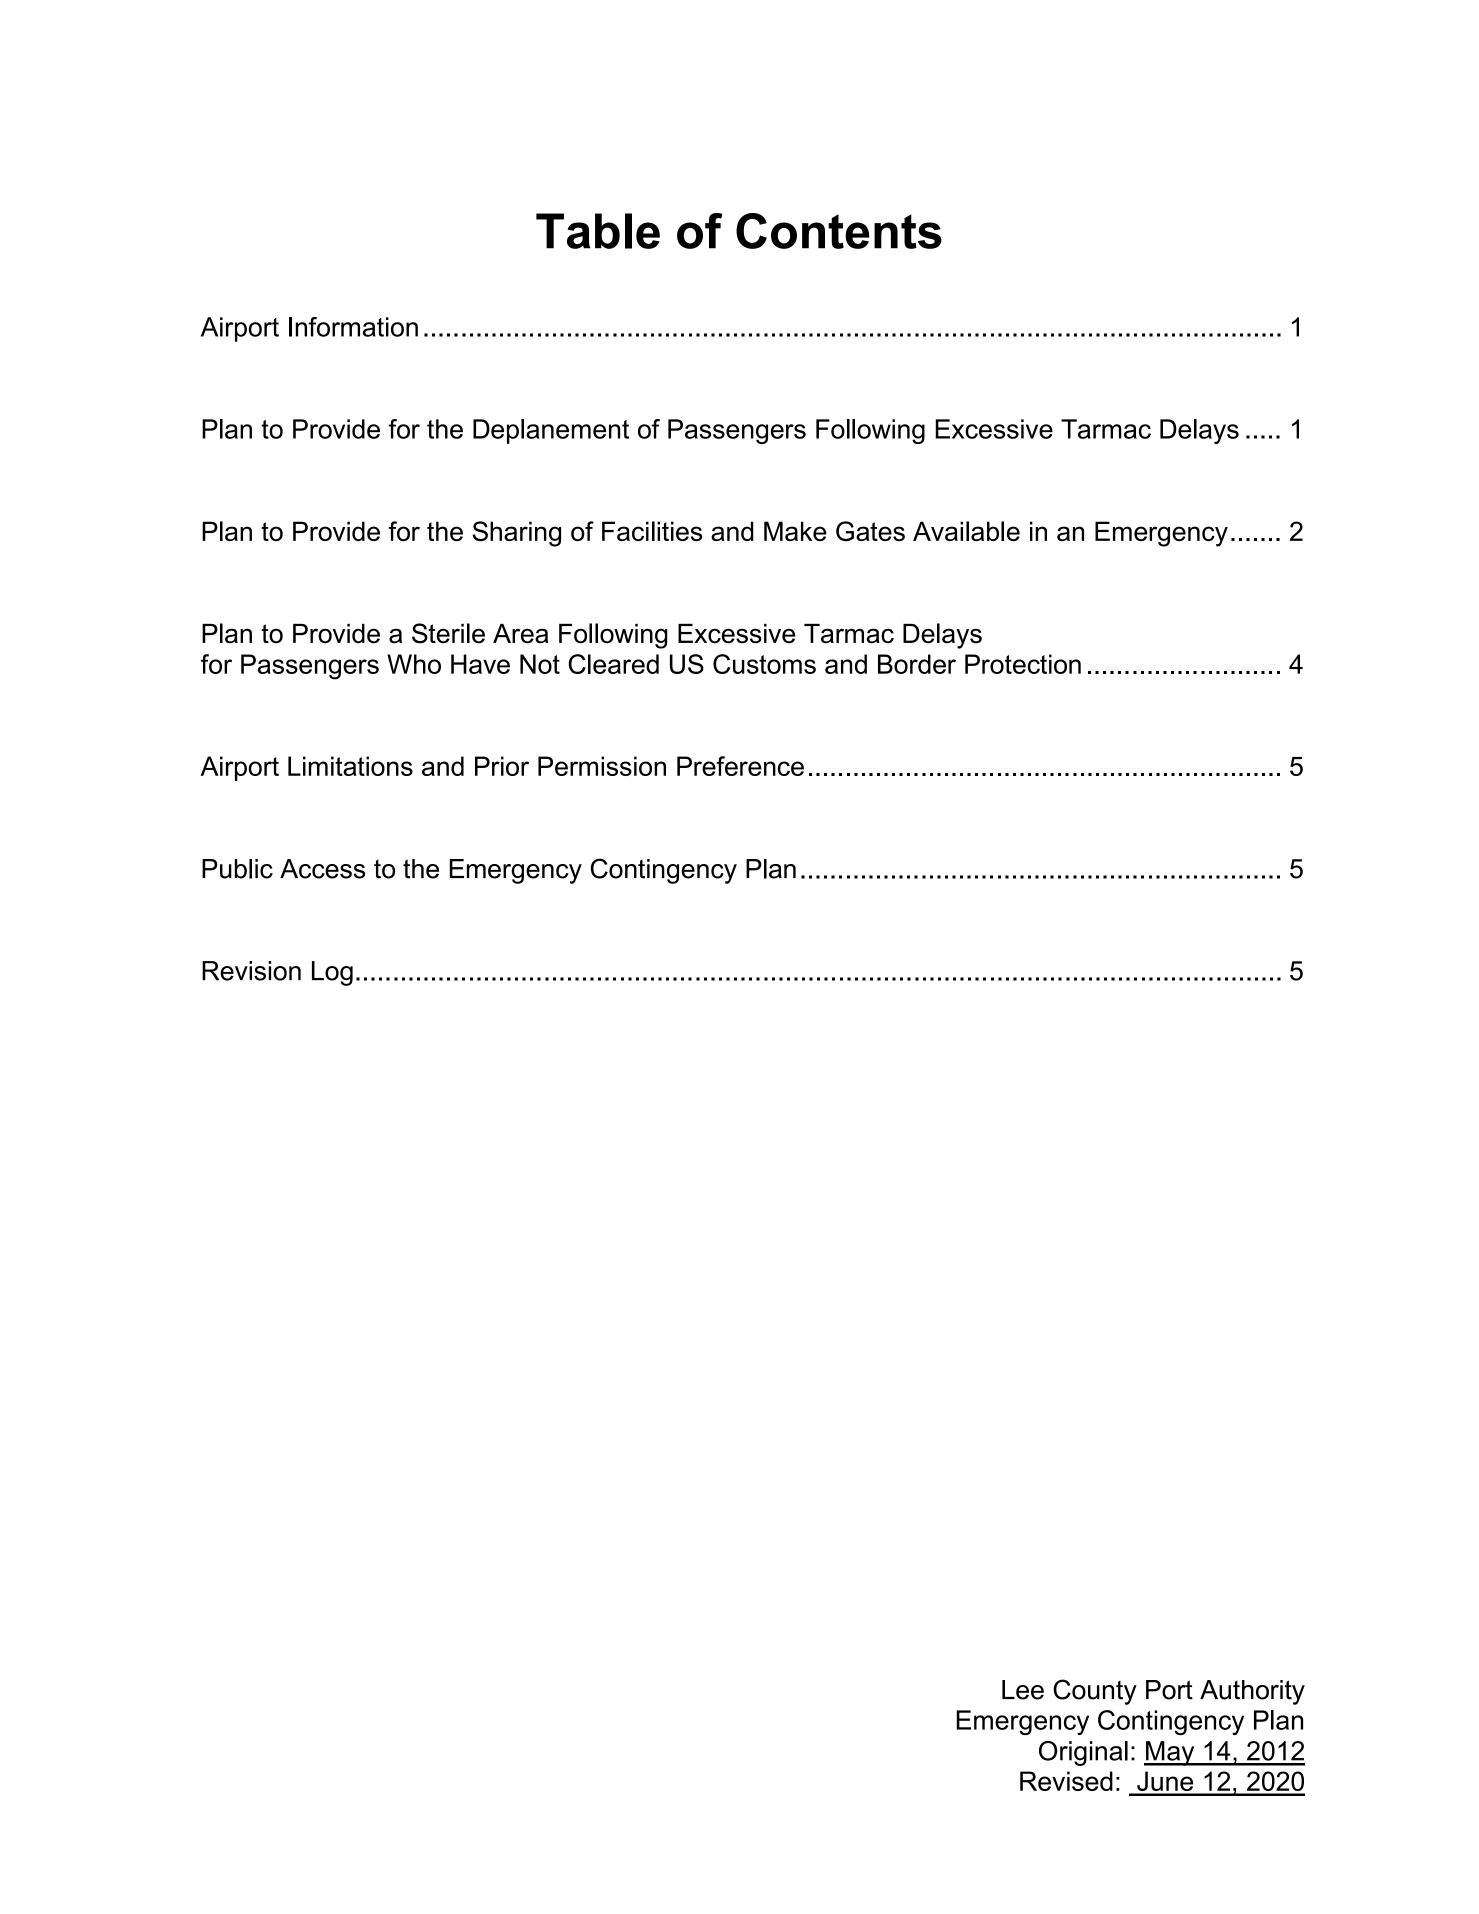 The image size is (1479, 1914). What do you see at coordinates (966, 531) in the screenshot?
I see `Available` at bounding box center [966, 531].
